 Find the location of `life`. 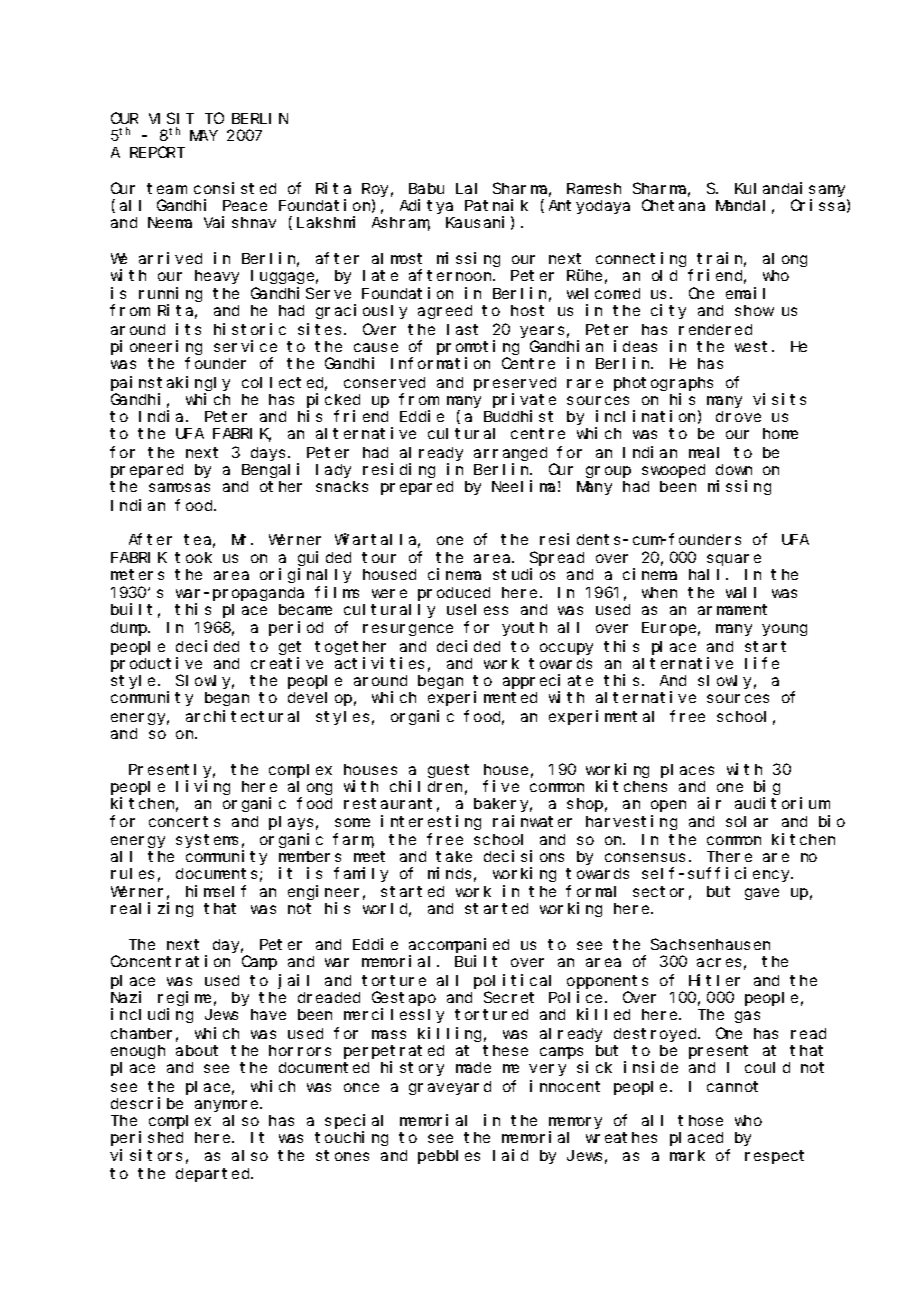

life is located at coordinates (762, 663).
